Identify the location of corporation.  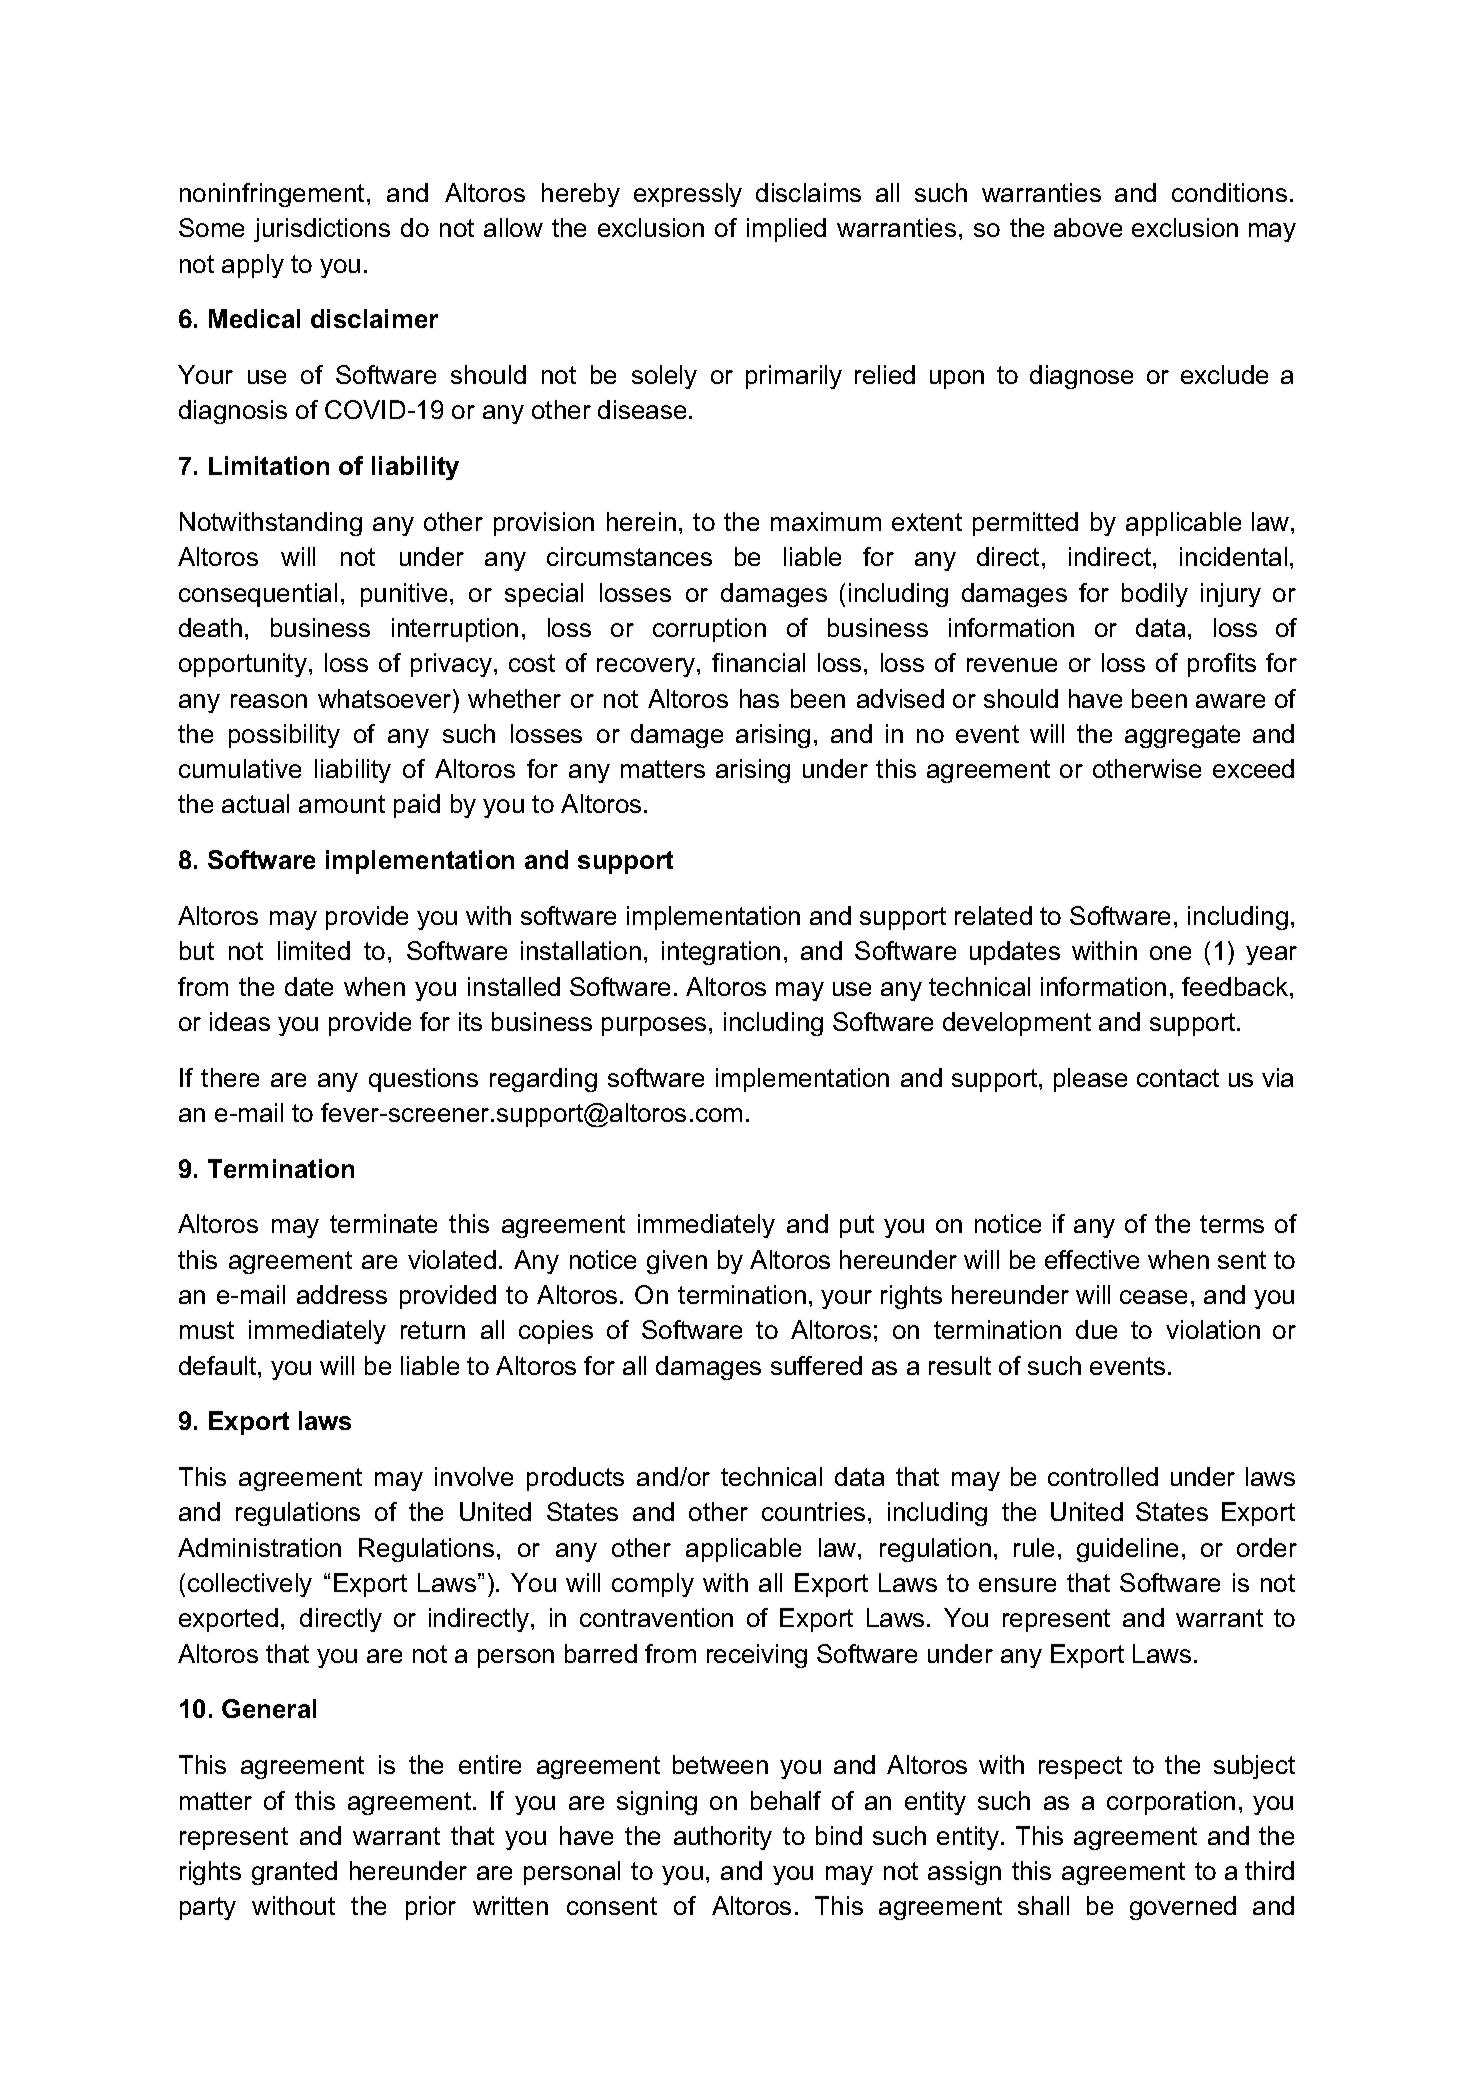
(1171, 1803).
